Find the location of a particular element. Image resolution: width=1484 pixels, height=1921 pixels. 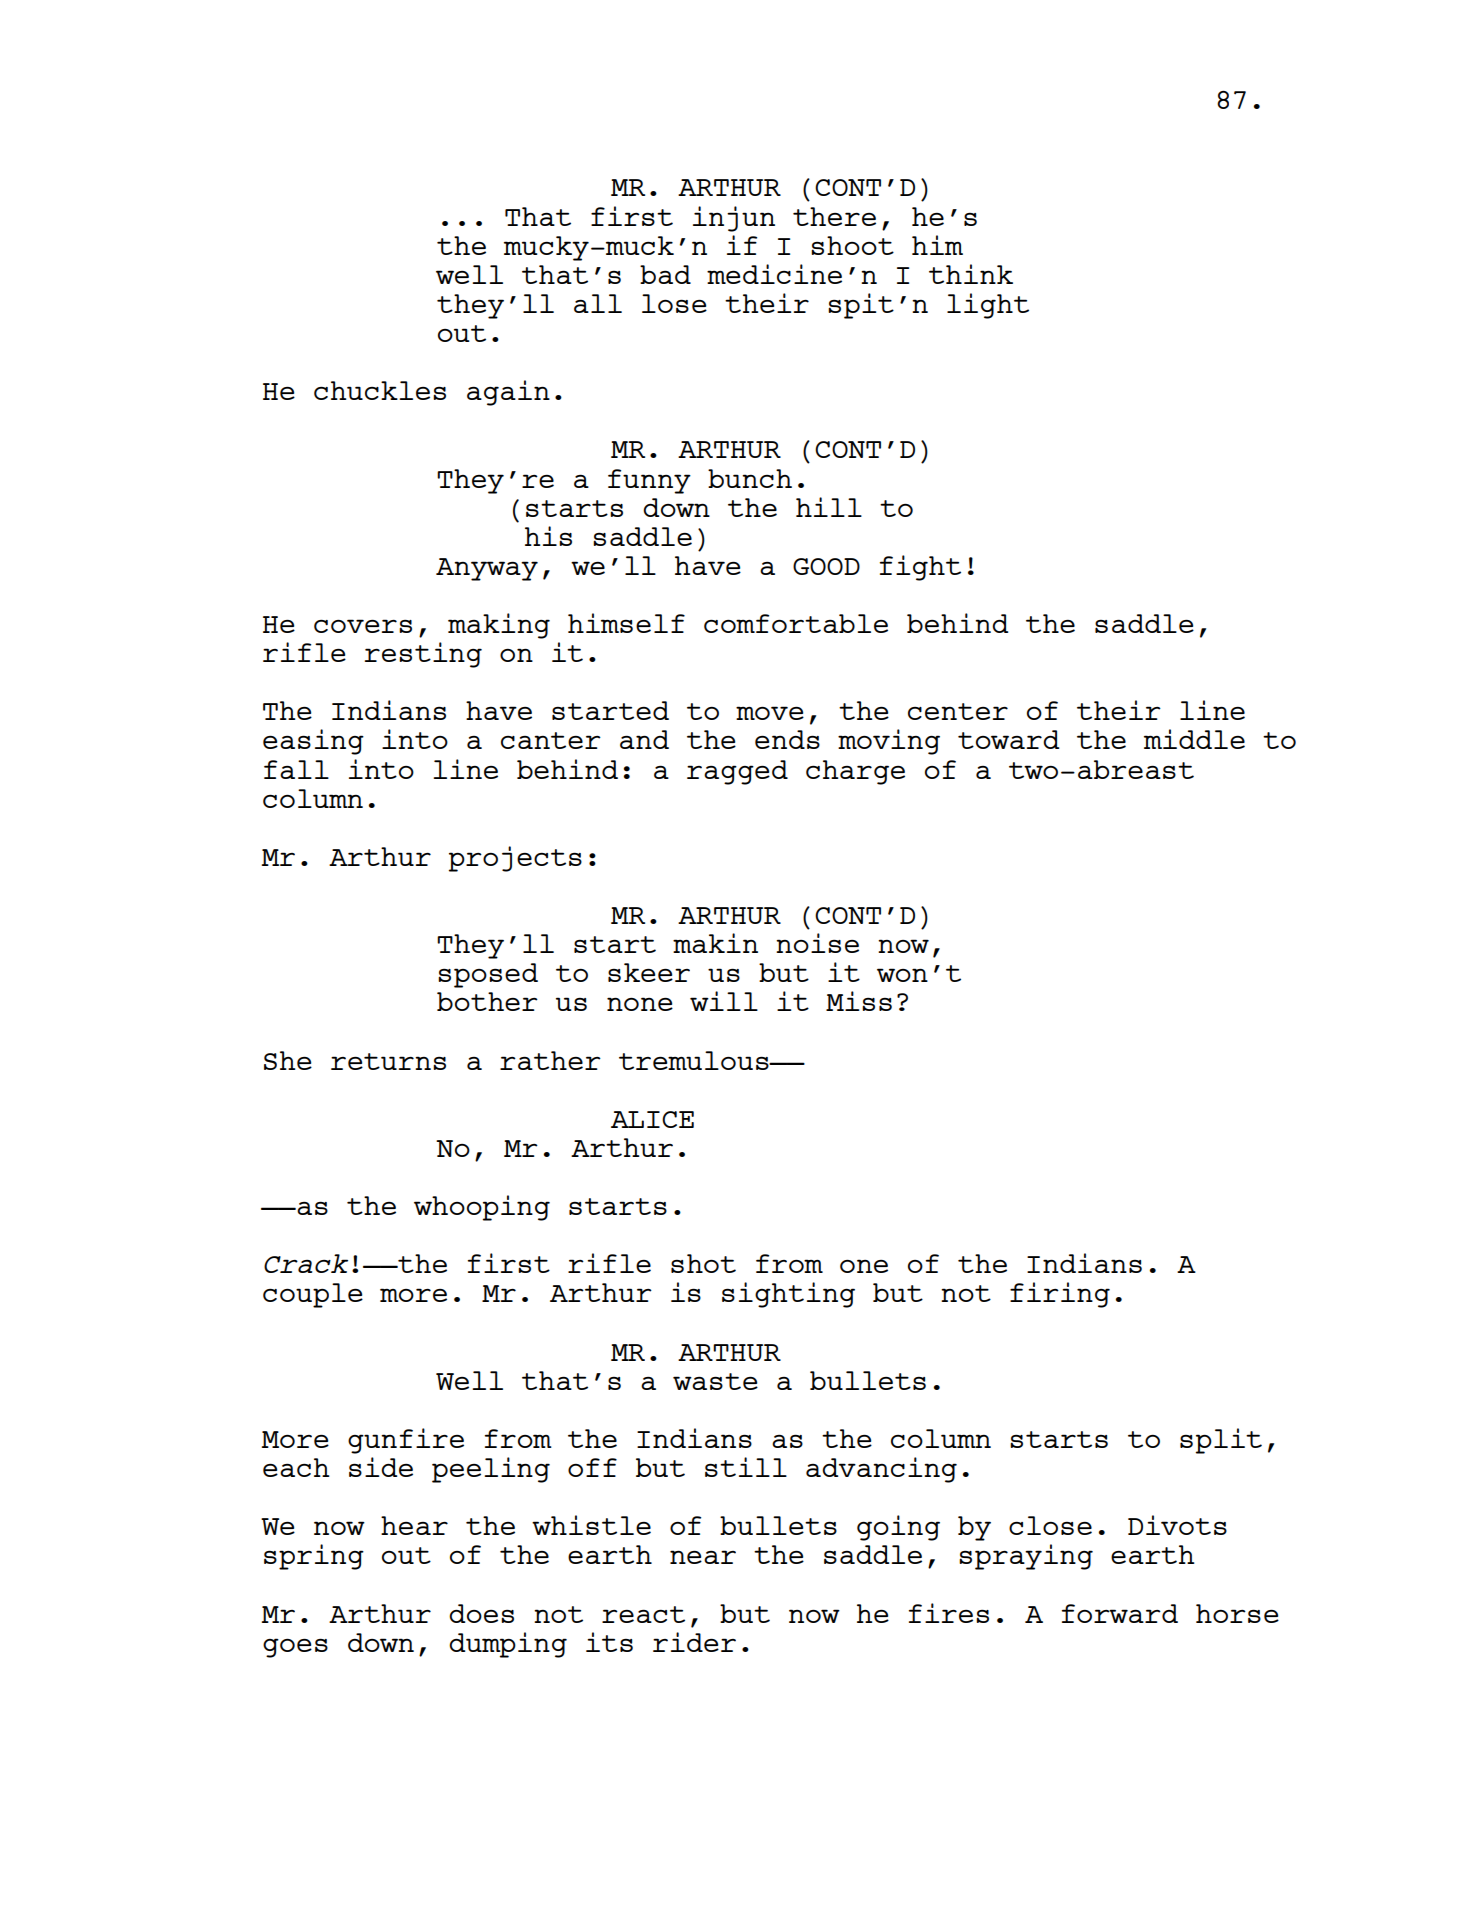

middle is located at coordinates (1194, 739).
